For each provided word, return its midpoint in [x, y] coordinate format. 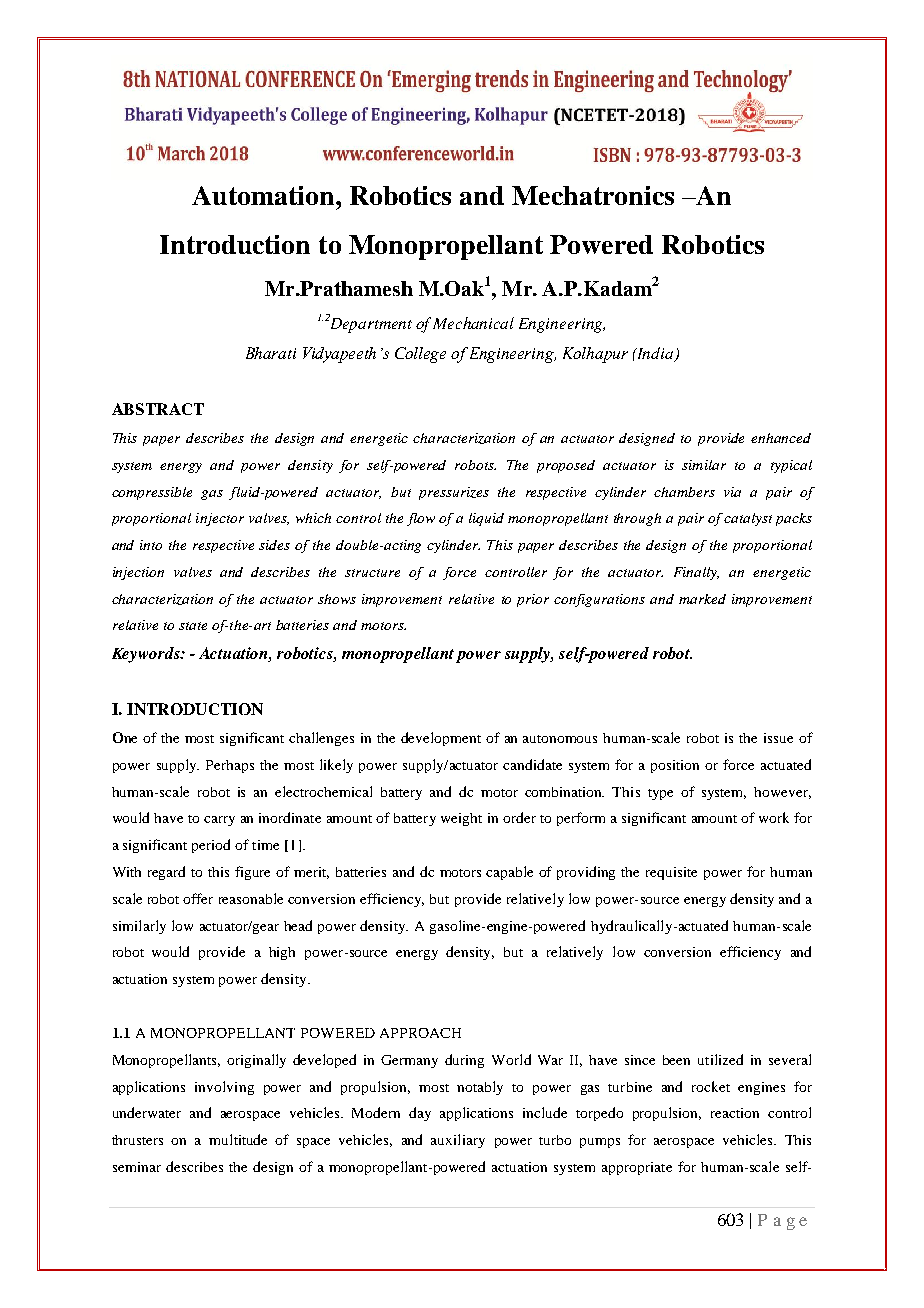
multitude [238, 1139]
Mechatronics [593, 195]
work [774, 817]
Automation [264, 195]
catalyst [748, 519]
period [211, 846]
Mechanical [473, 323]
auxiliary [458, 1141]
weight [461, 819]
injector [220, 519]
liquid [486, 519]
